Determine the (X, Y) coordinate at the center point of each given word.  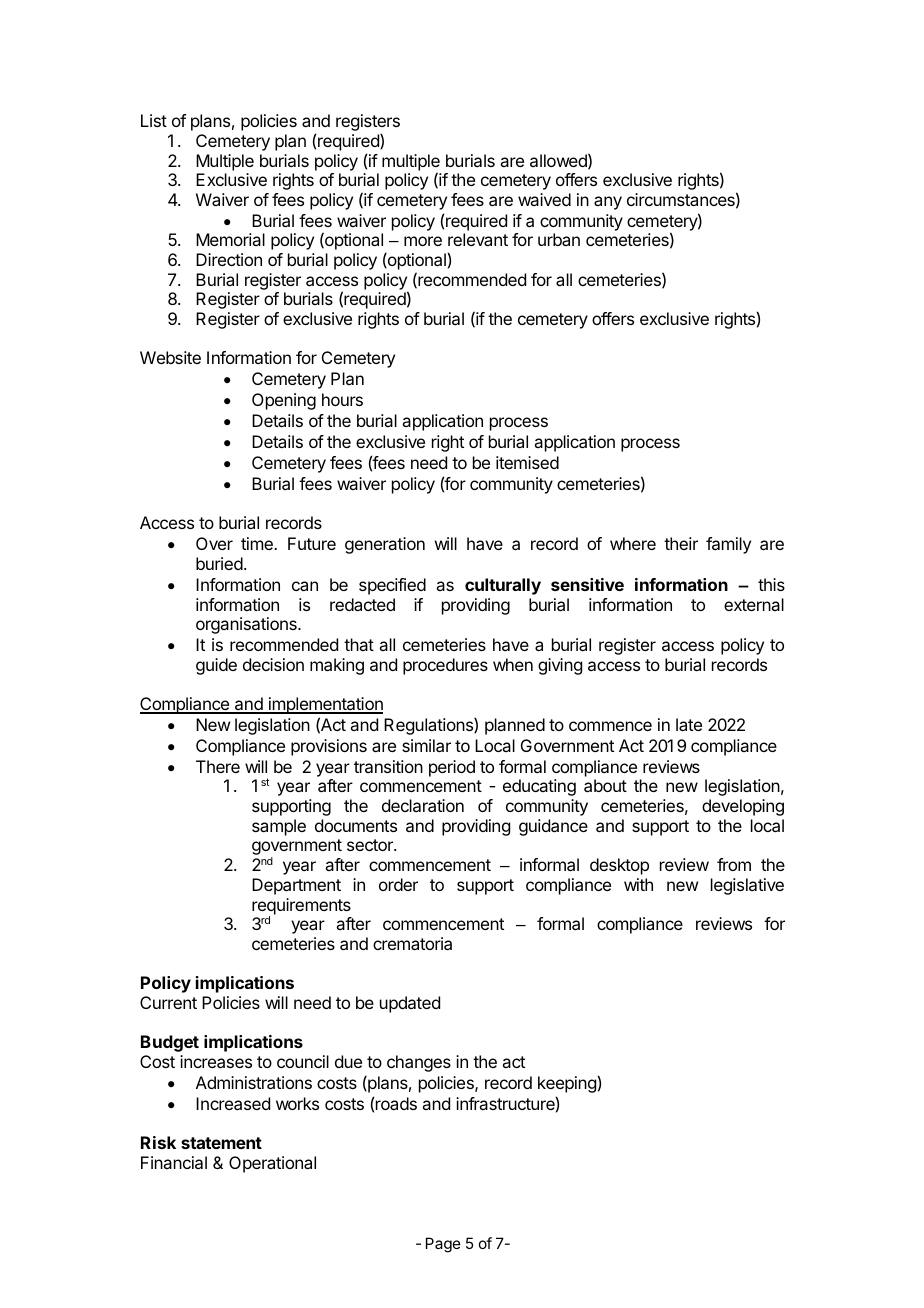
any (608, 203)
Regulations (429, 726)
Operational (272, 1164)
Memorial (230, 239)
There (218, 766)
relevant (478, 239)
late (689, 724)
